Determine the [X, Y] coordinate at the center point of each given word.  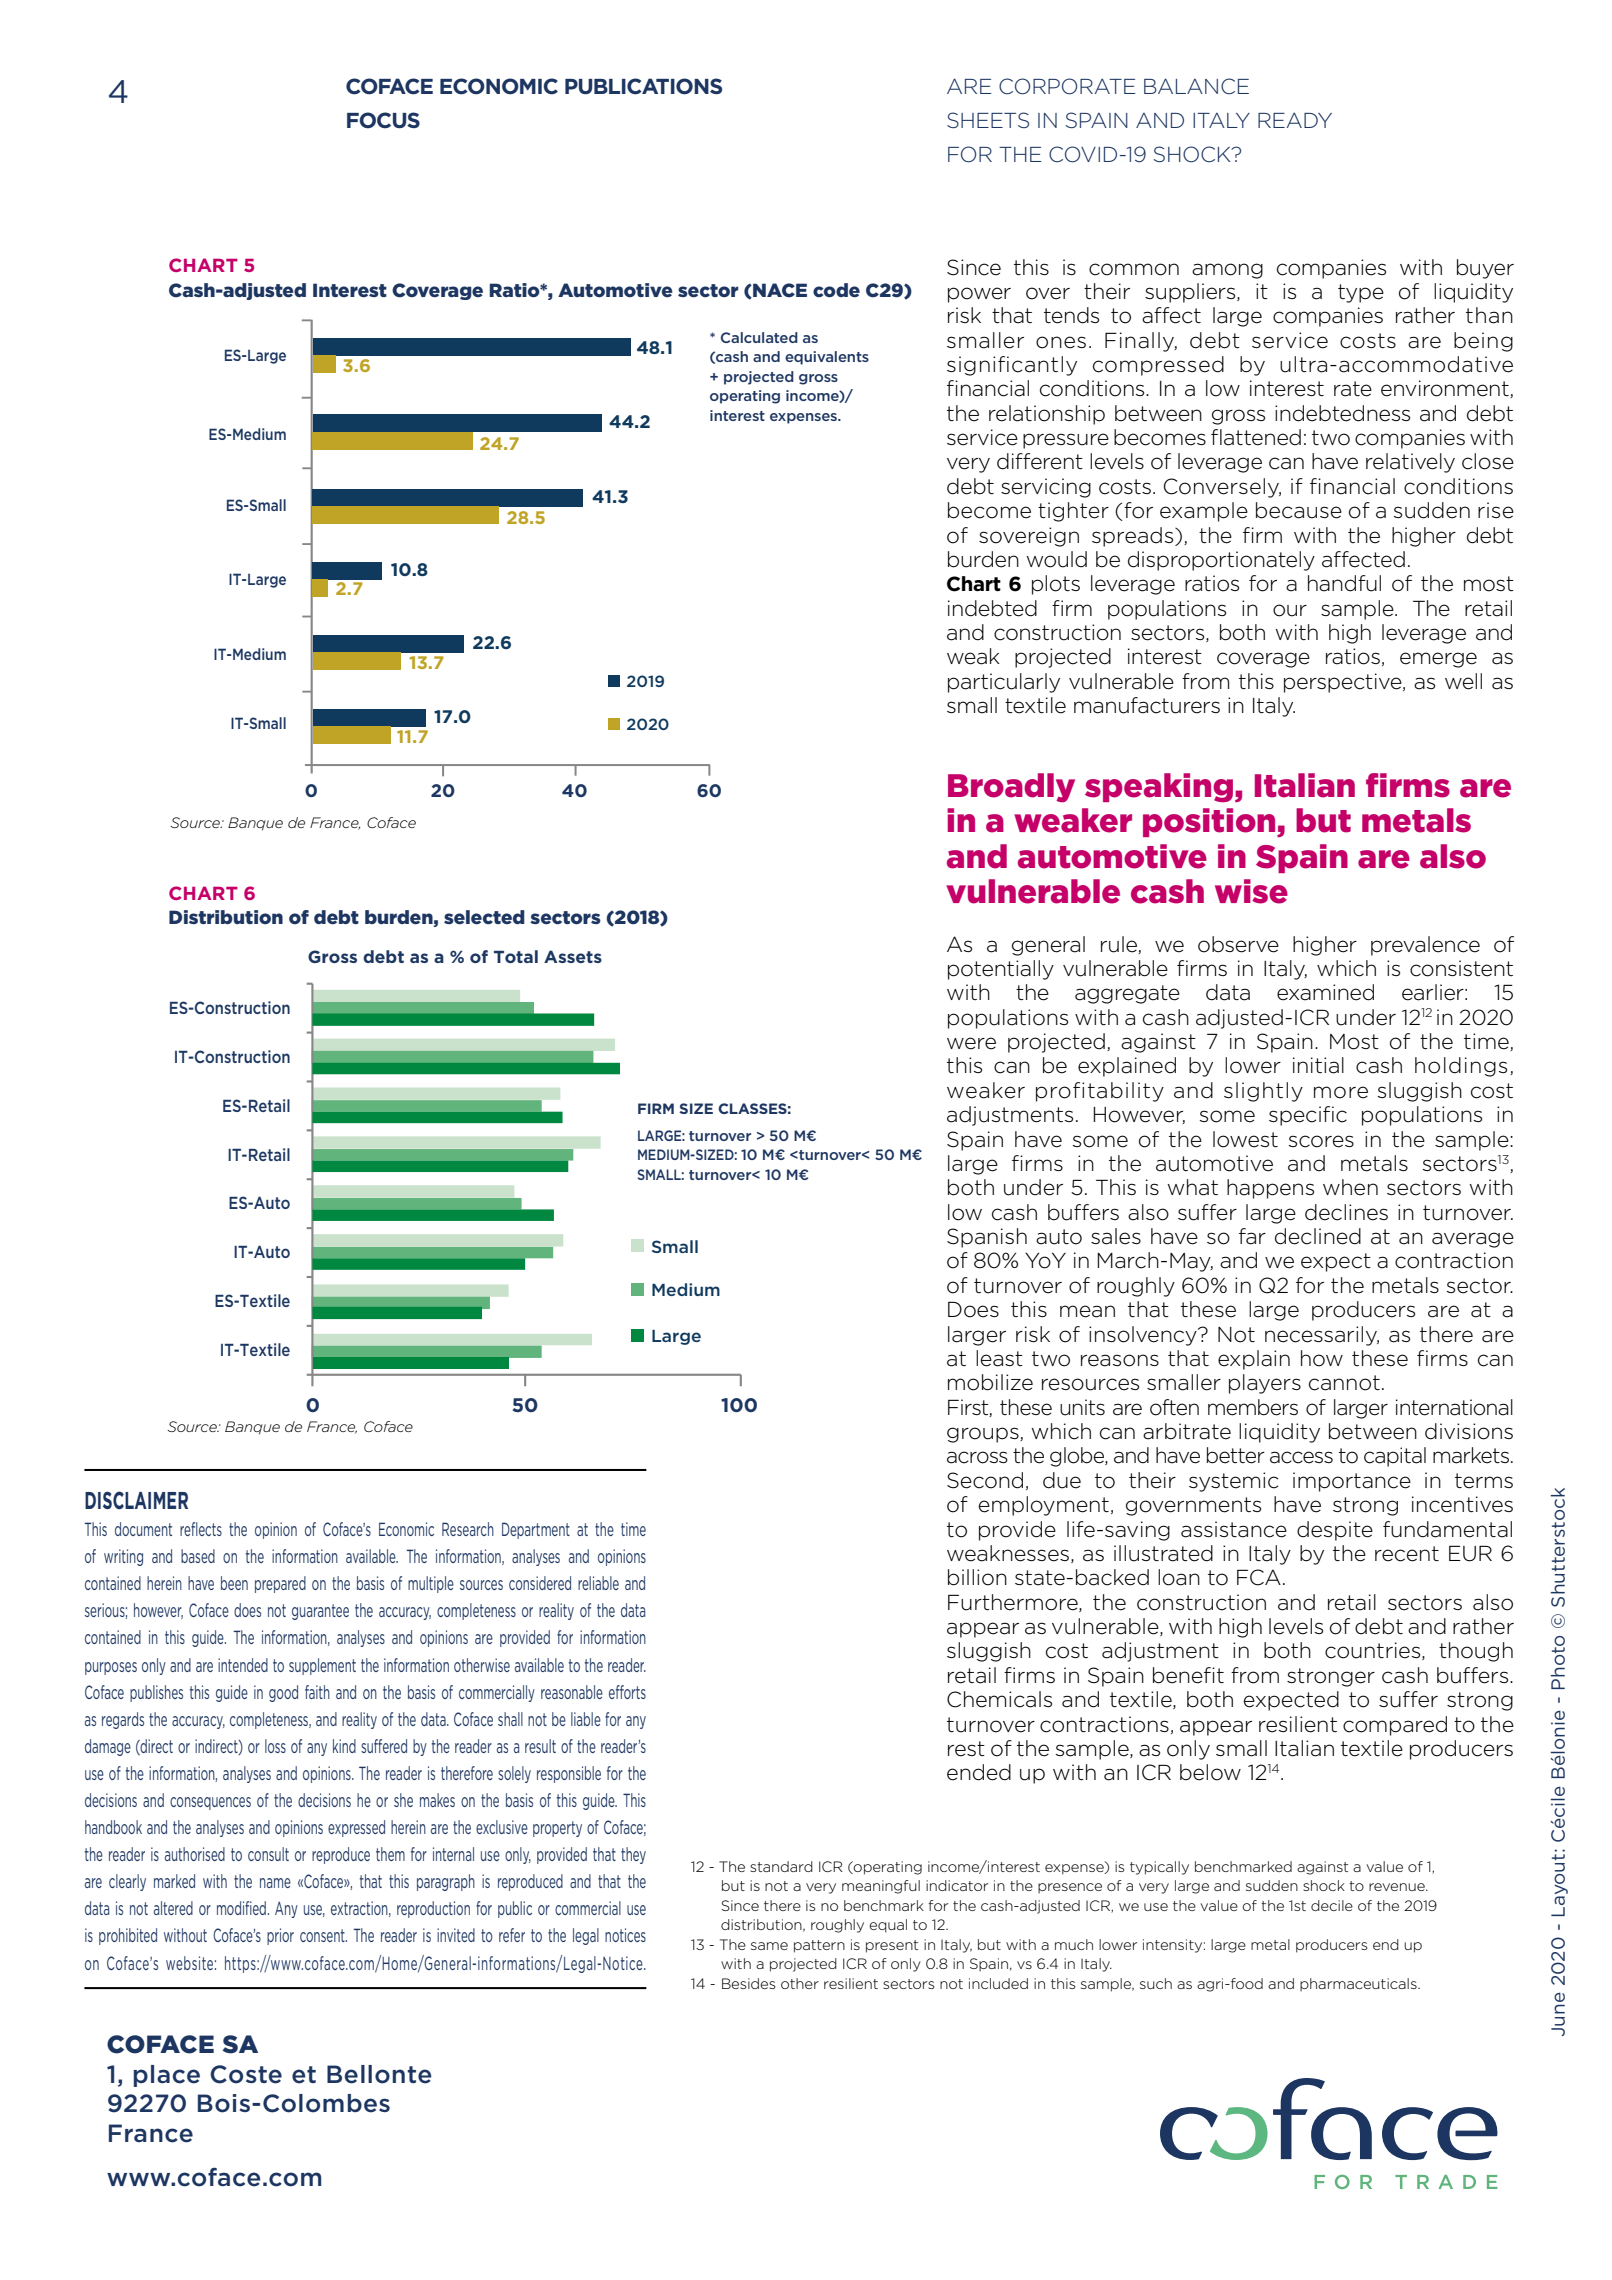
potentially [1001, 970]
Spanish [987, 1238]
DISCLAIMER [136, 1500]
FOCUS [383, 120]
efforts [627, 1692]
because [1299, 510]
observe [1238, 944]
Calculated [759, 337]
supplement [322, 1666]
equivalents [827, 358]
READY [1295, 120]
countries [1374, 1651]
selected [484, 917]
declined [1318, 1236]
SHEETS [988, 120]
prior [280, 1936]
